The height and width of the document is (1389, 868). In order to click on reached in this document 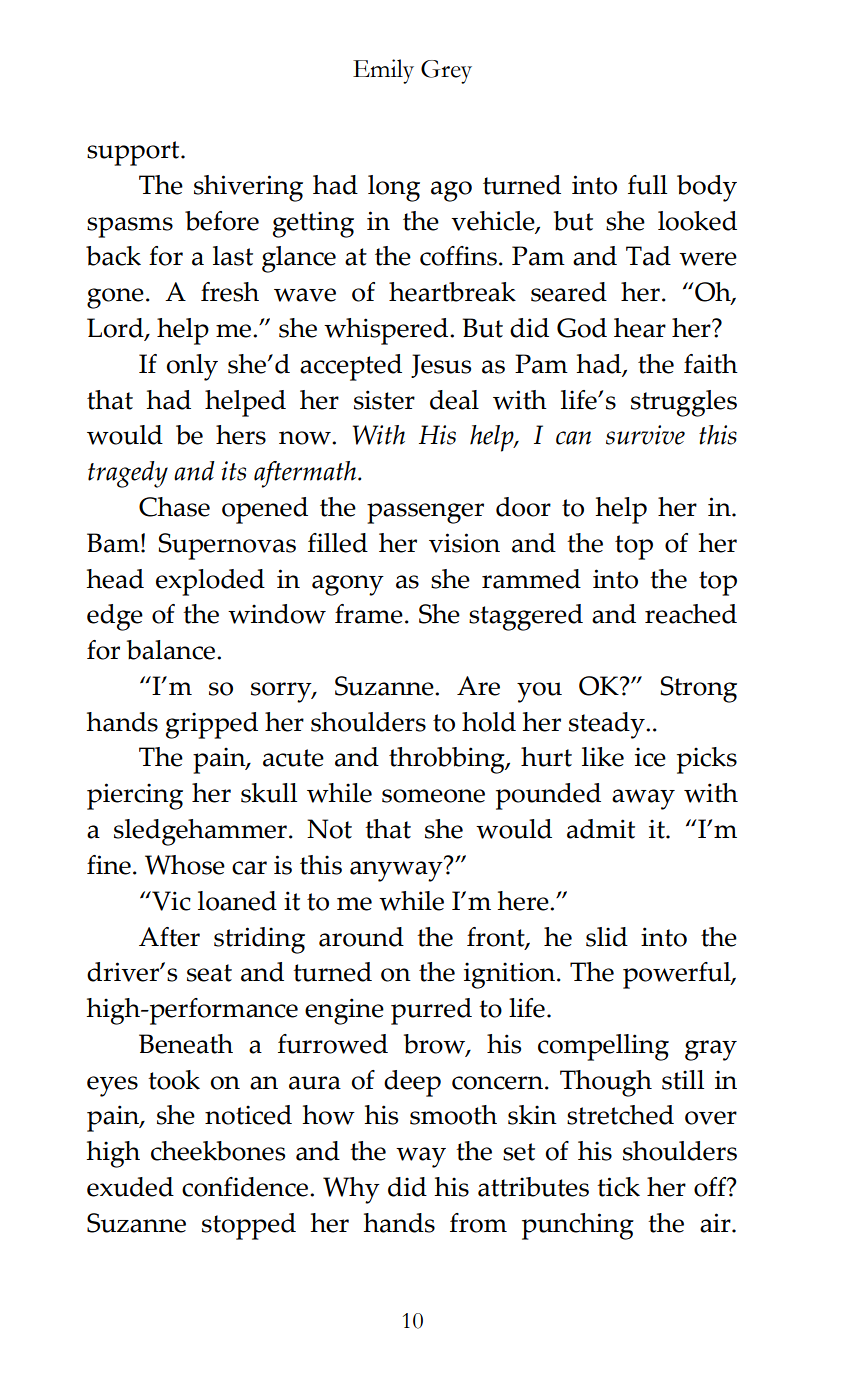, I will do `click(691, 614)`.
